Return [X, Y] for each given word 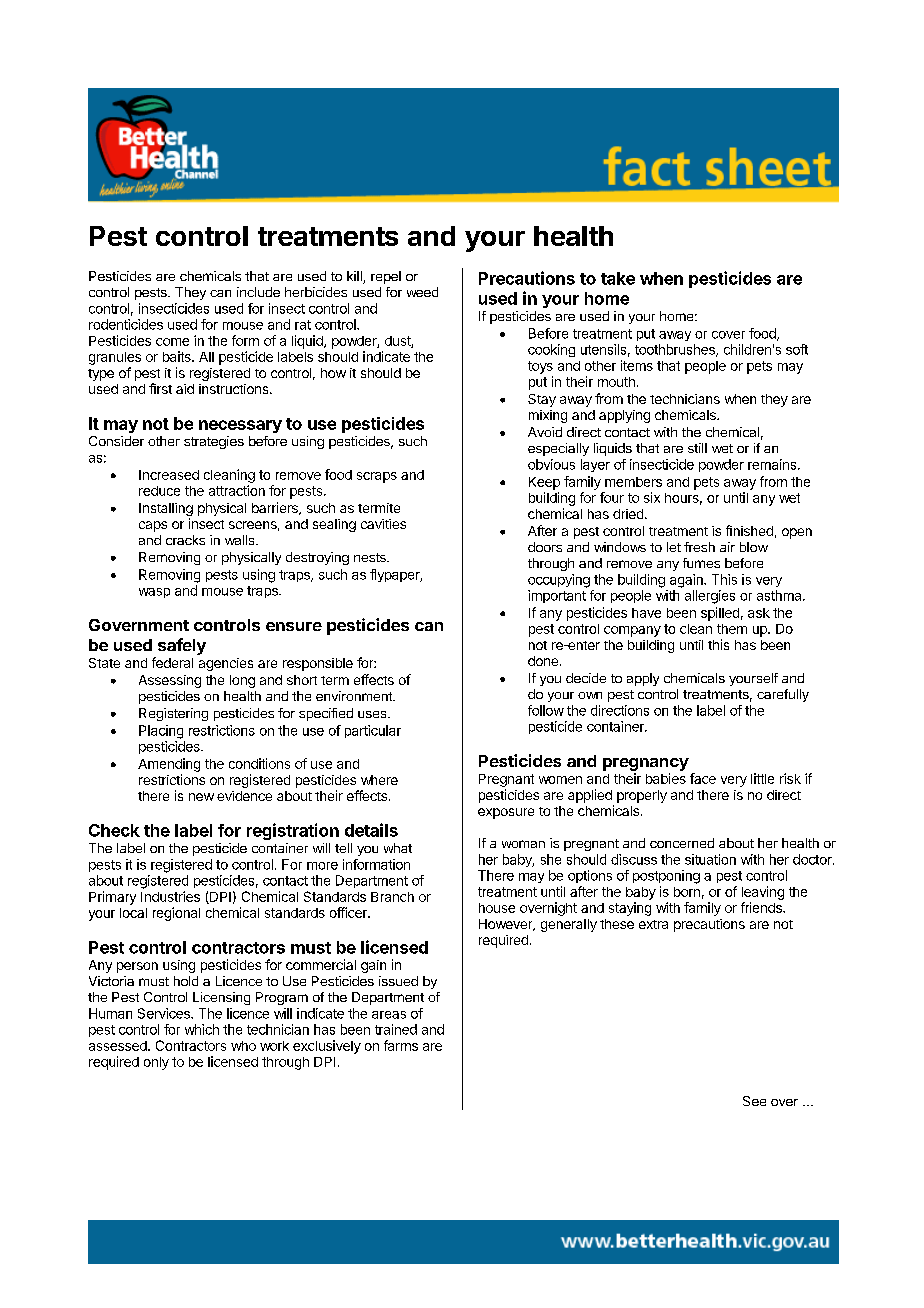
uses [373, 714]
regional [176, 914]
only [156, 1063]
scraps [377, 477]
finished [749, 530]
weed [422, 292]
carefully [783, 695]
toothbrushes [676, 350]
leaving [763, 893]
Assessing [170, 681]
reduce [159, 491]
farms [401, 1045]
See [754, 1101]
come [172, 342]
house [497, 908]
